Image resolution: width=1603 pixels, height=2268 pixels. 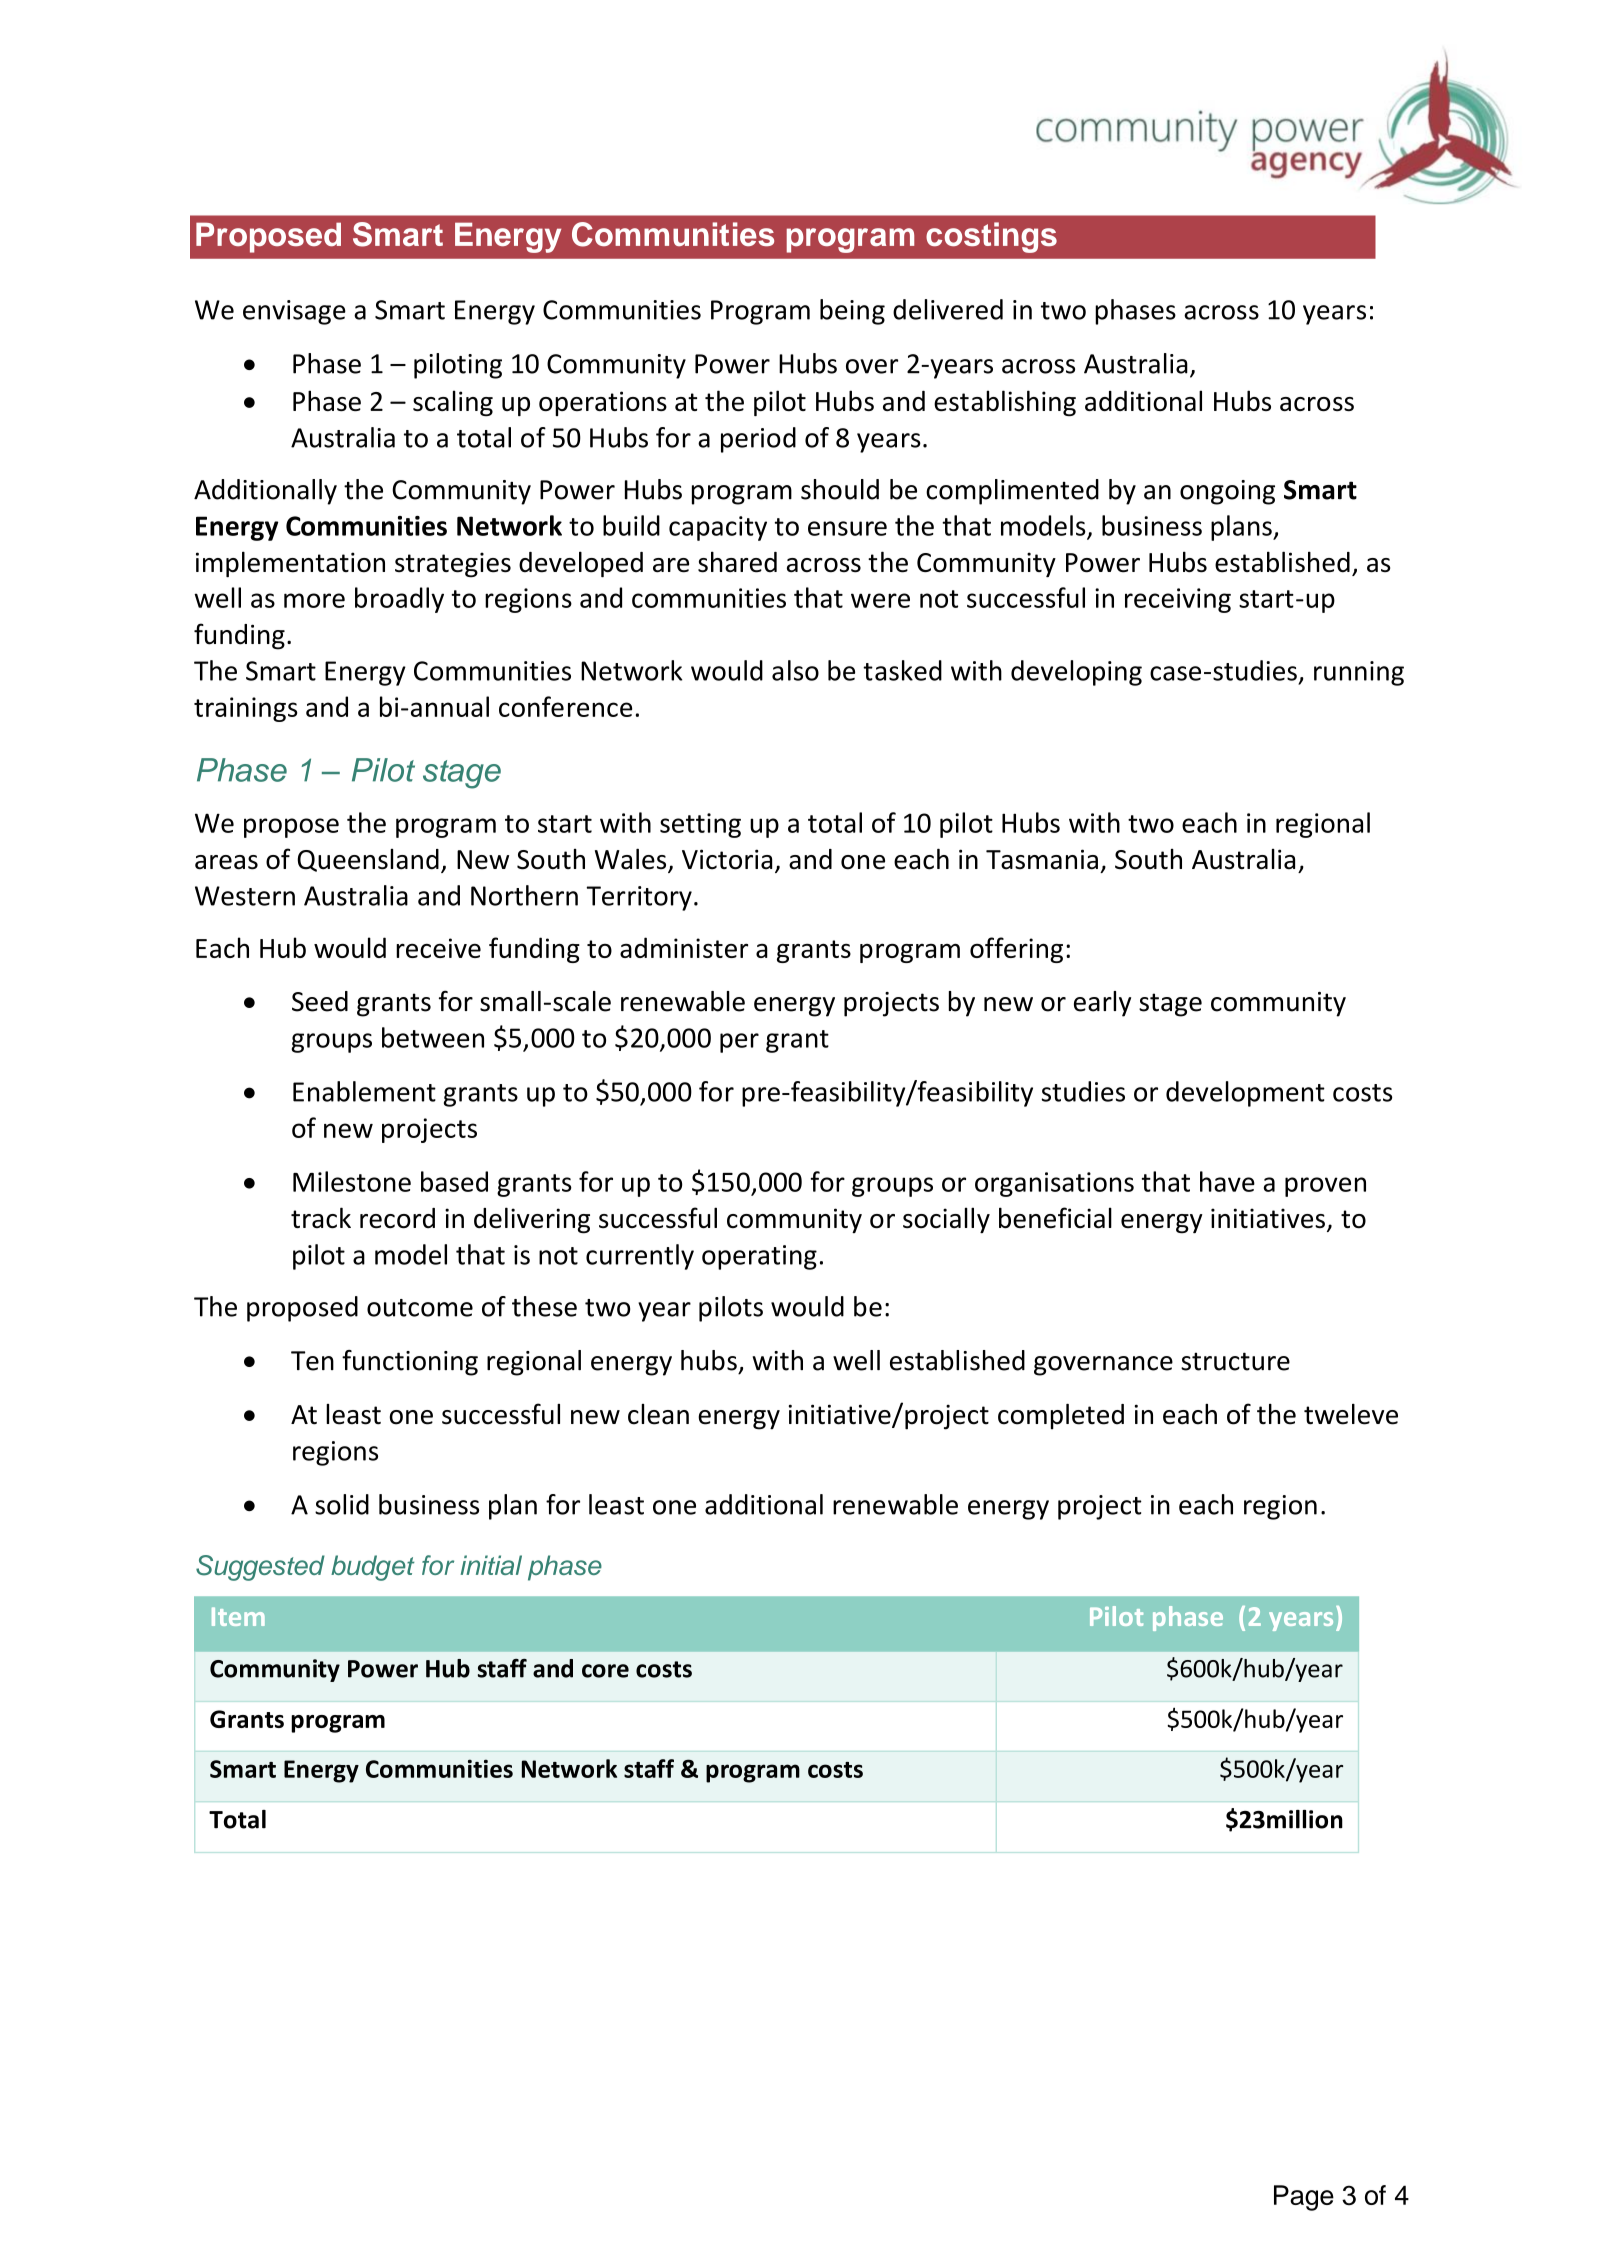 What do you see at coordinates (605, 1671) in the screenshot?
I see `core` at bounding box center [605, 1671].
